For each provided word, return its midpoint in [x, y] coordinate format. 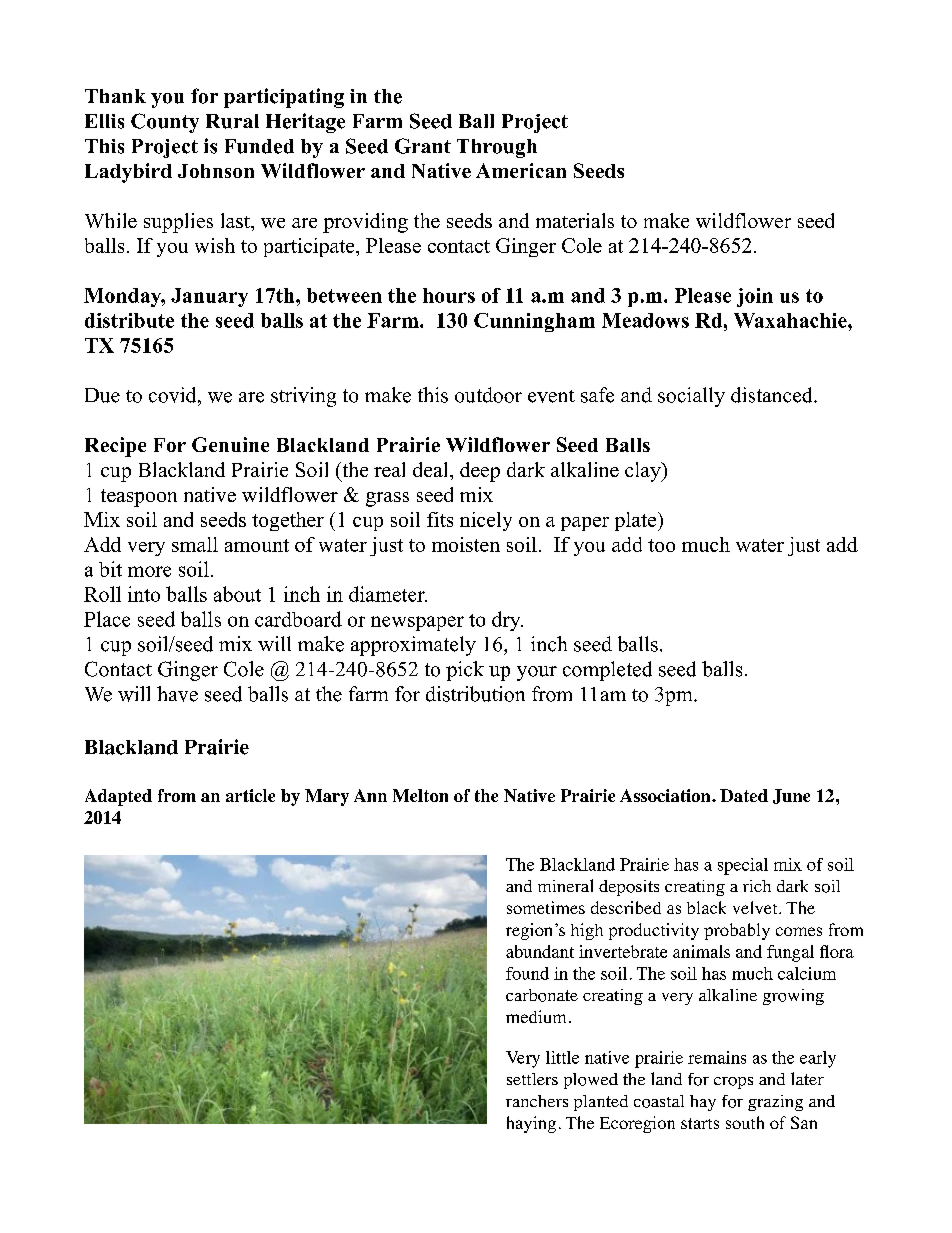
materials [575, 220]
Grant [423, 146]
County [165, 123]
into [144, 594]
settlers [532, 1079]
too [661, 545]
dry [507, 621]
